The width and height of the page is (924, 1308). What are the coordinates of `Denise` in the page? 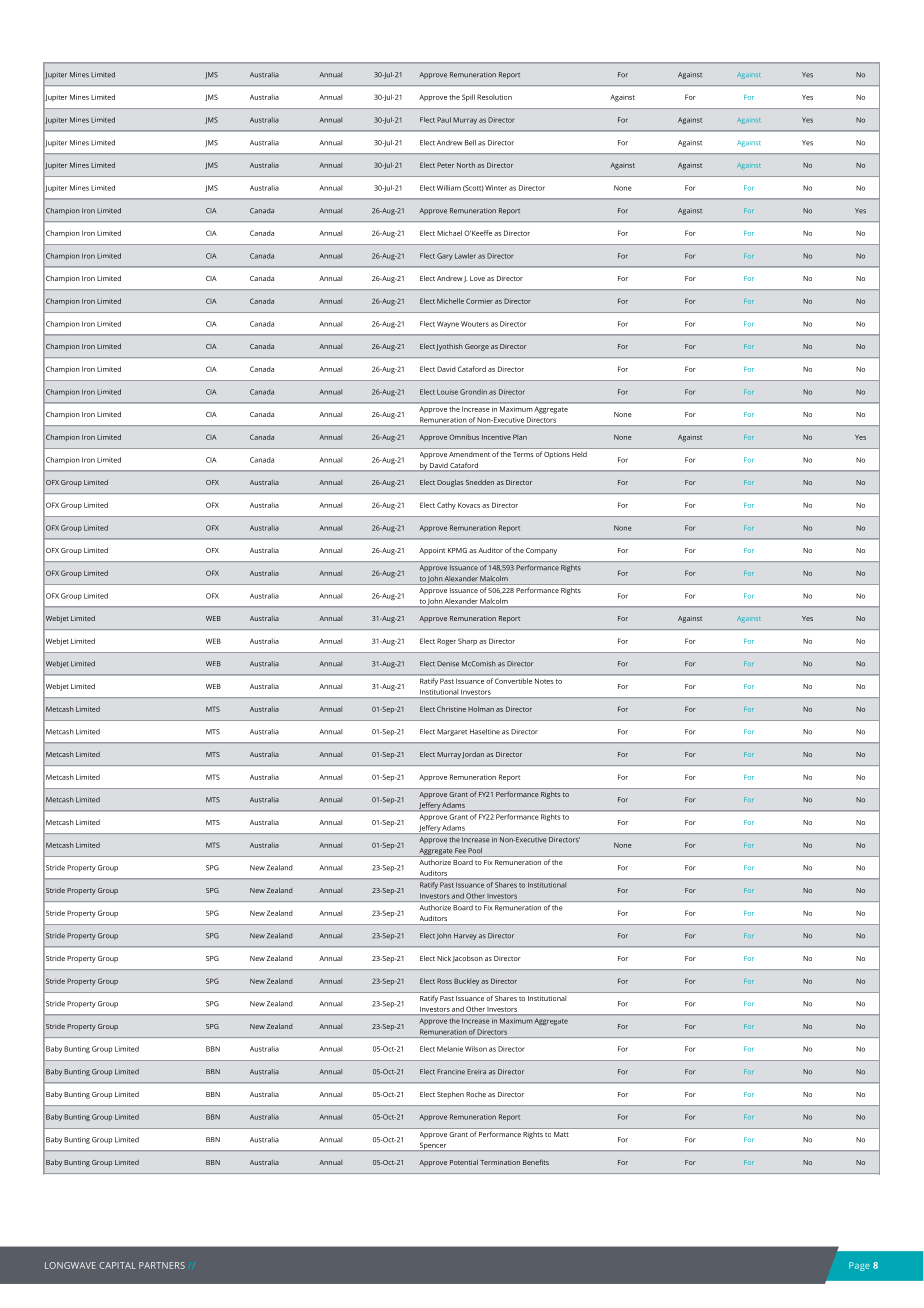 It's located at (448, 664).
